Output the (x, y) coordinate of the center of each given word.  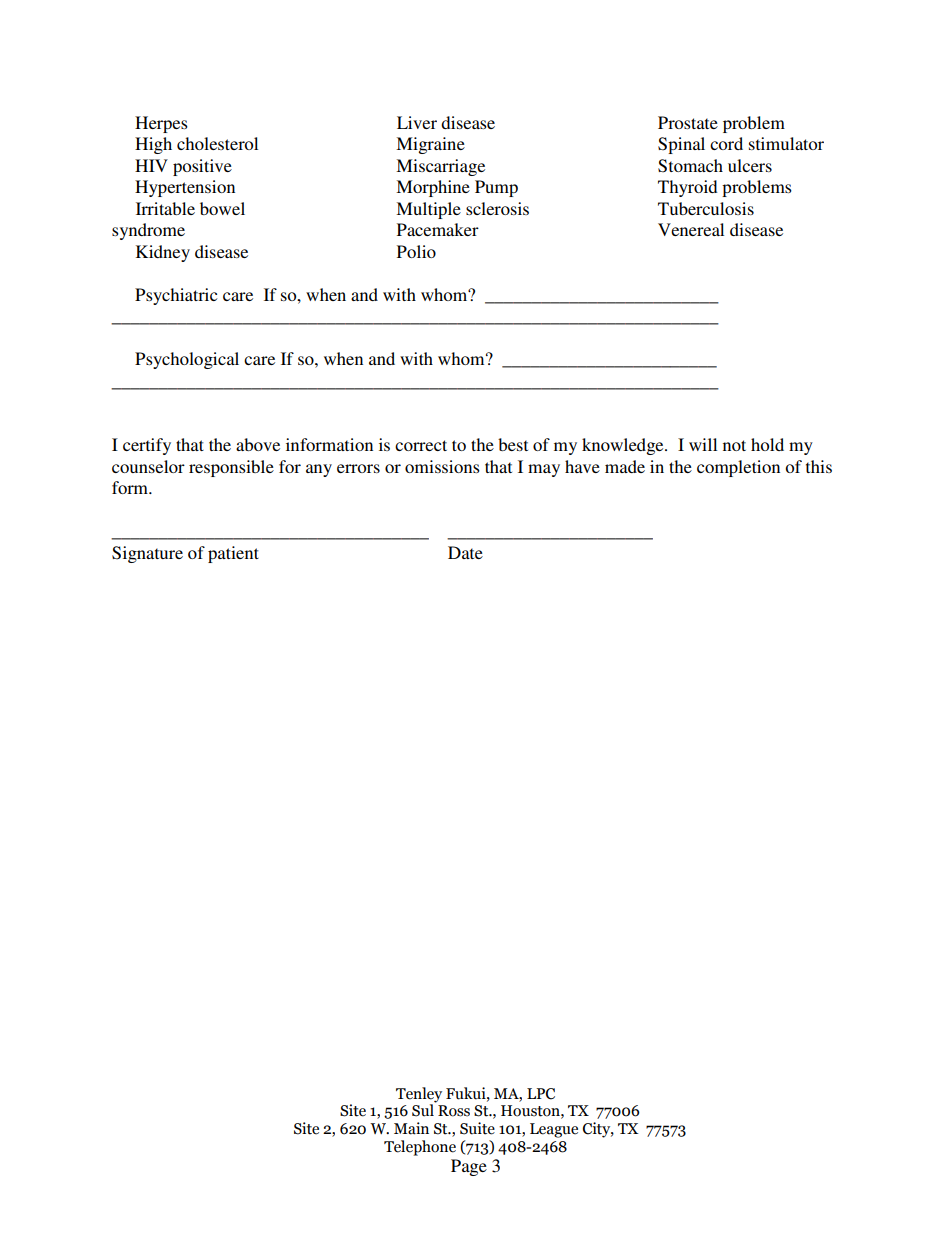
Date (465, 552)
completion (738, 468)
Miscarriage (440, 167)
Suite (477, 1128)
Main (411, 1128)
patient (233, 554)
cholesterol (217, 143)
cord (726, 143)
